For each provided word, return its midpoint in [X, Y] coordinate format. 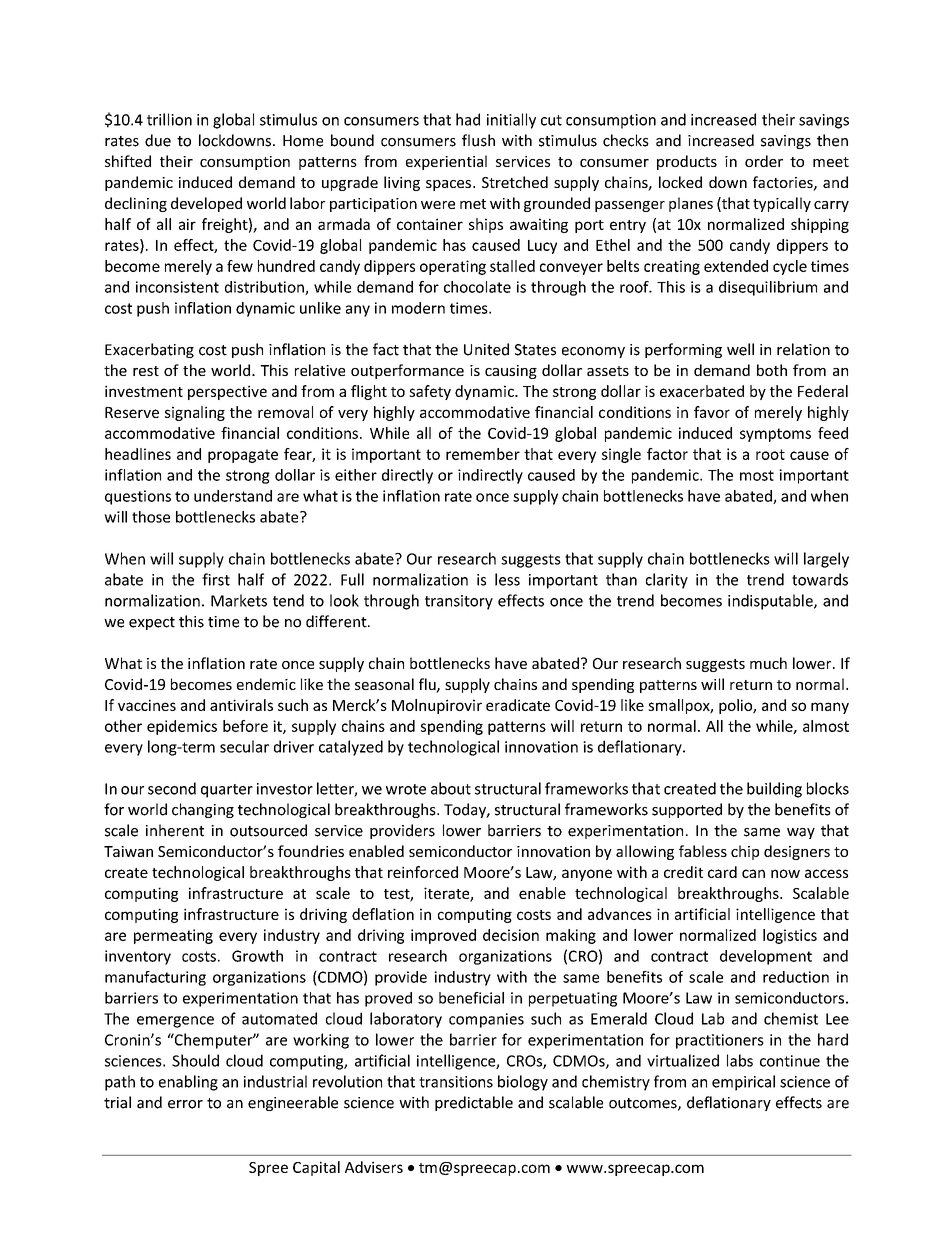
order [764, 161]
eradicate [518, 705]
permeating [173, 936]
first [216, 579]
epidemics [182, 727]
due [158, 140]
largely [826, 560]
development [766, 957]
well [740, 349]
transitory [459, 602]
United [486, 349]
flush [478, 140]
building [774, 790]
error [185, 1104]
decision [511, 935]
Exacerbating [149, 350]
